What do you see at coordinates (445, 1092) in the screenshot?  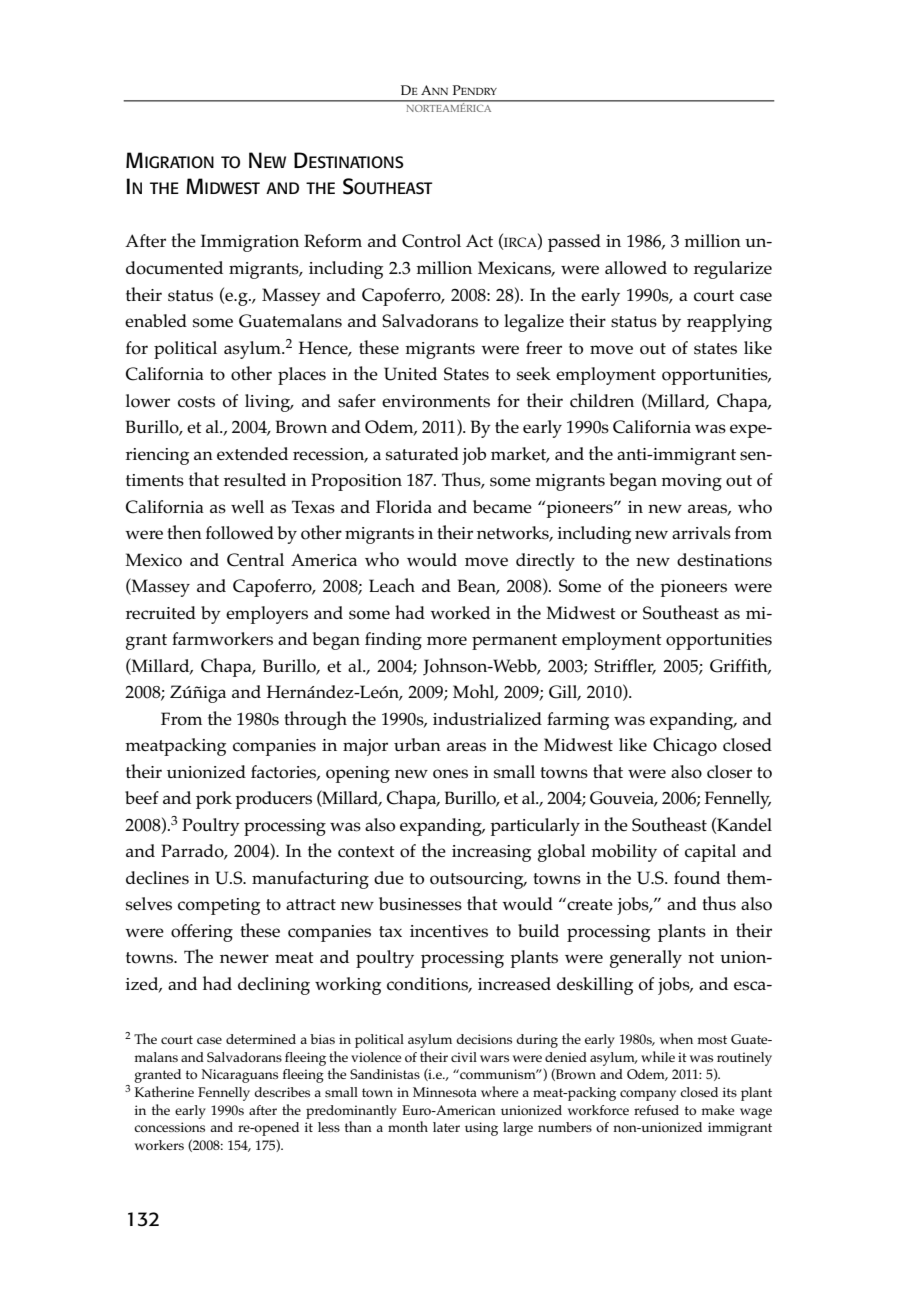 I see `Minnesota` at bounding box center [445, 1092].
